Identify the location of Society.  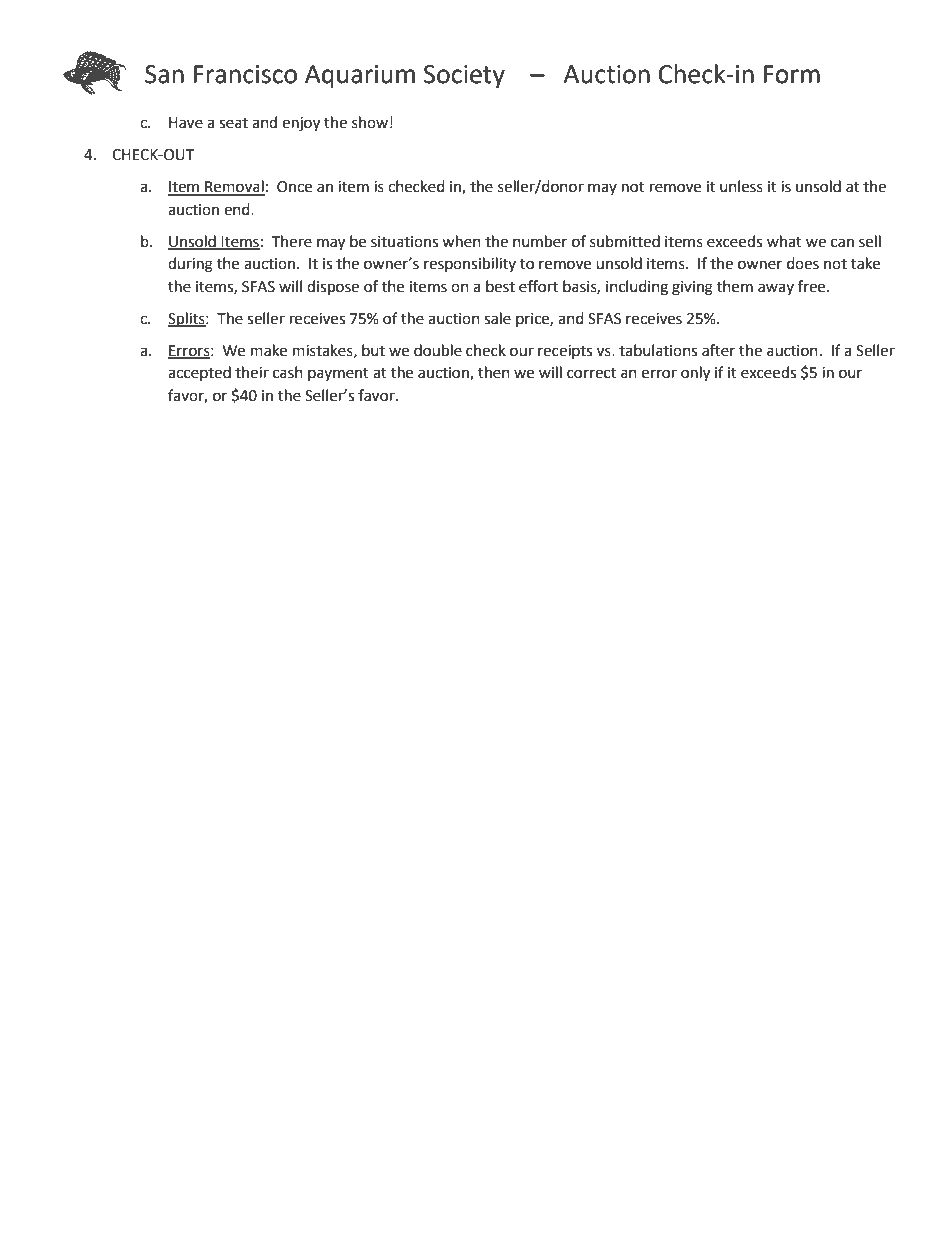
(464, 77).
